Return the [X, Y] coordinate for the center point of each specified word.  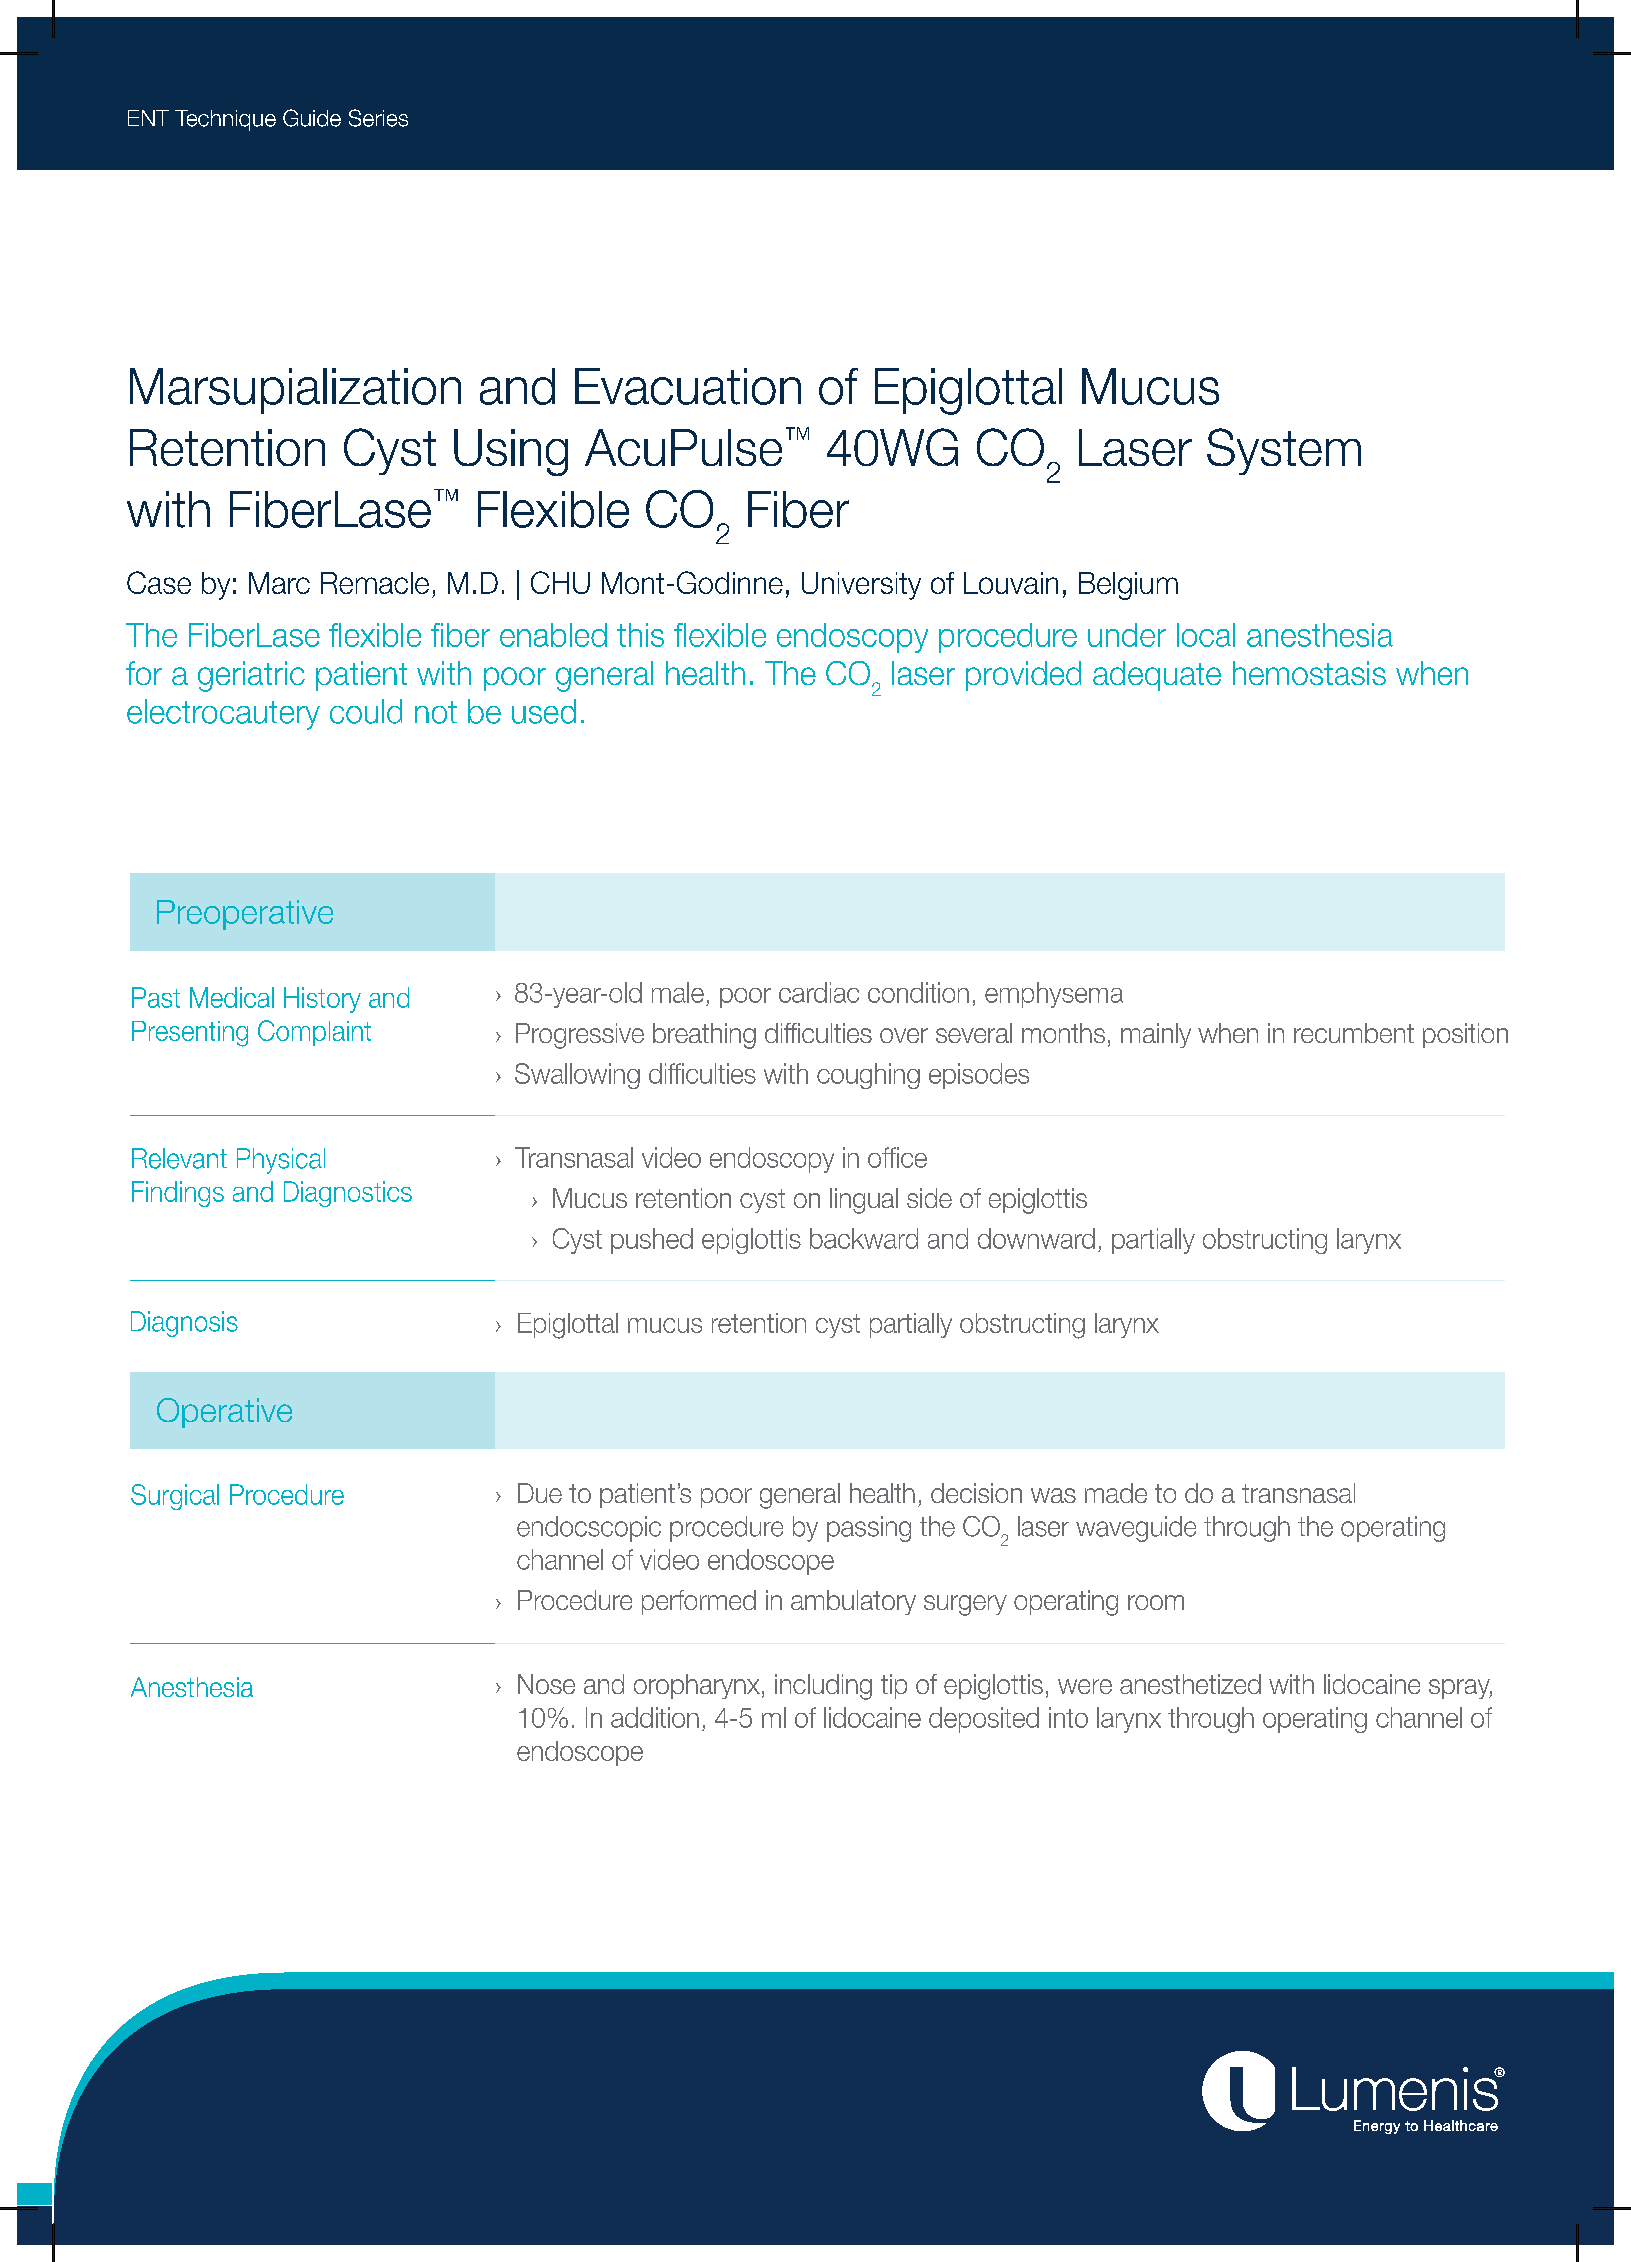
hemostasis [1309, 673]
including [823, 1687]
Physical [281, 1161]
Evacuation [688, 386]
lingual [864, 1201]
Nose [546, 1684]
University [861, 586]
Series [378, 118]
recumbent [1354, 1033]
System [1284, 451]
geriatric [251, 676]
